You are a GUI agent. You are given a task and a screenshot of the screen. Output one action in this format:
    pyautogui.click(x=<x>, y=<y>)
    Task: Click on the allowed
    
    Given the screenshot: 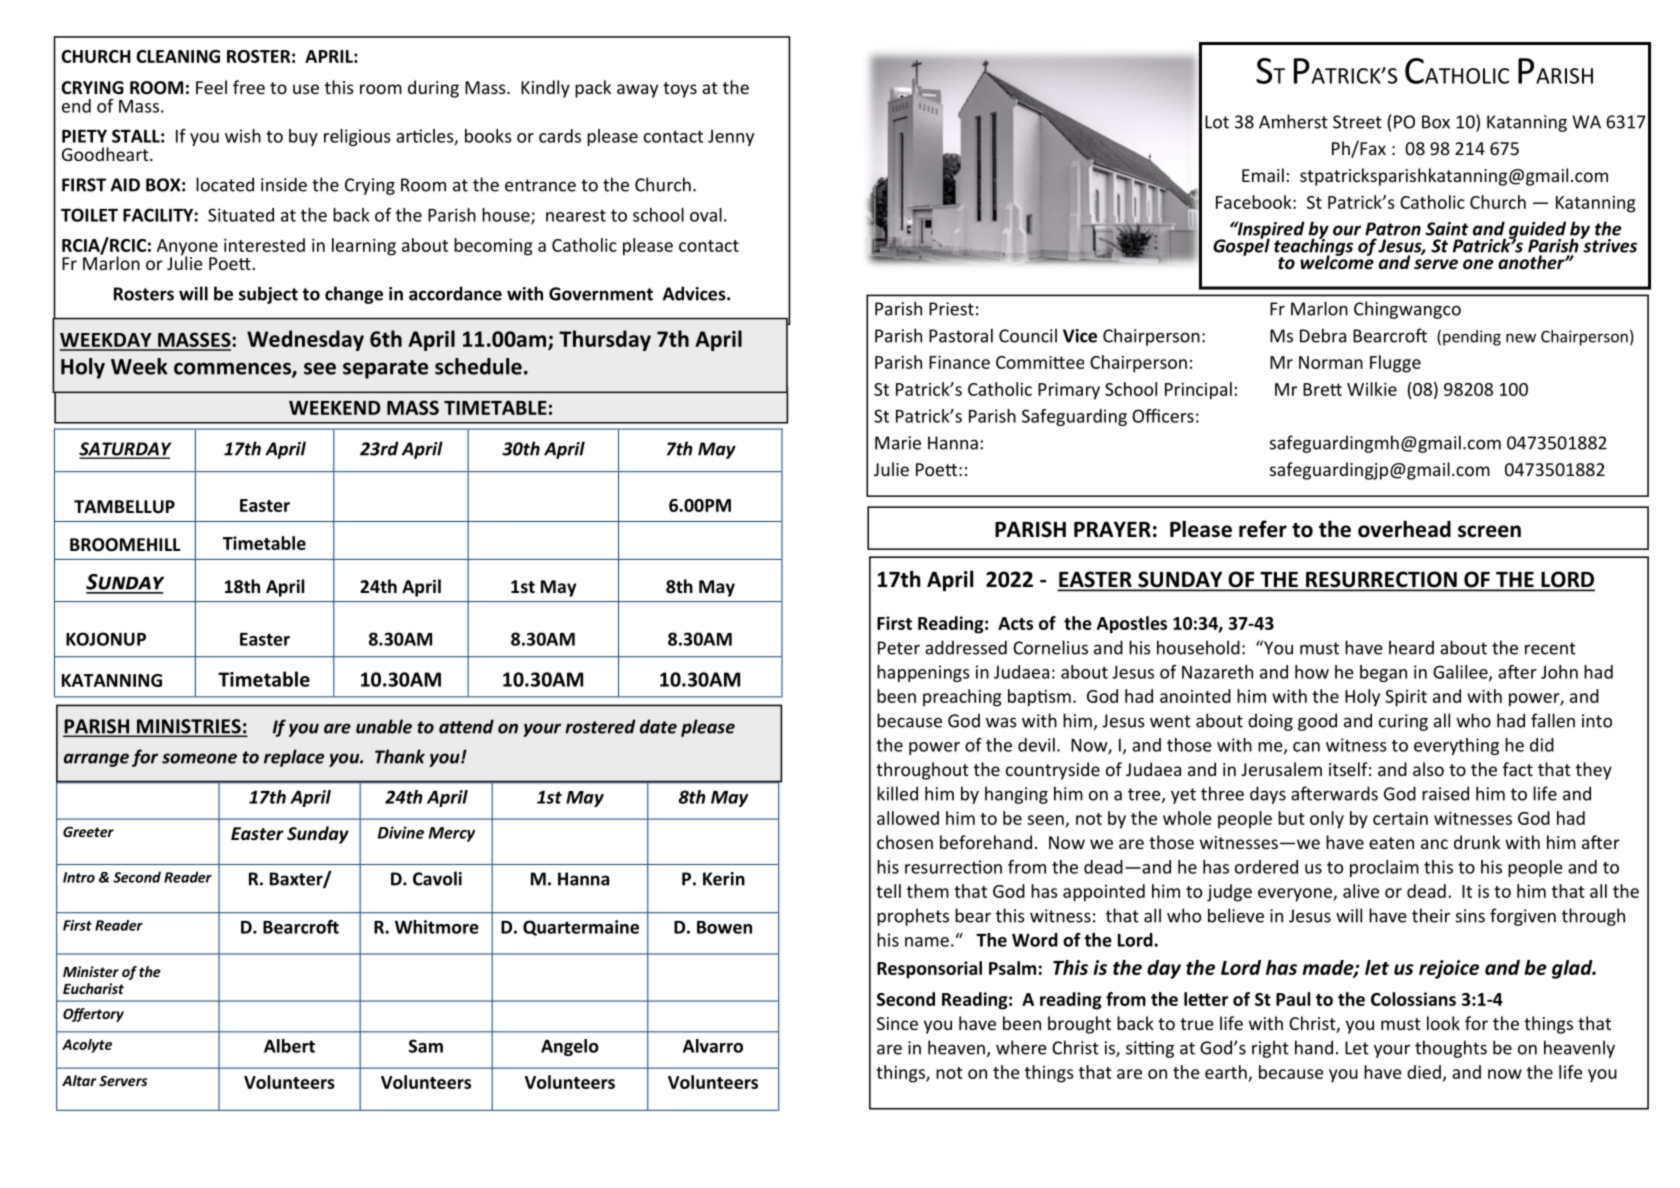 What is the action you would take?
    pyautogui.click(x=908, y=818)
